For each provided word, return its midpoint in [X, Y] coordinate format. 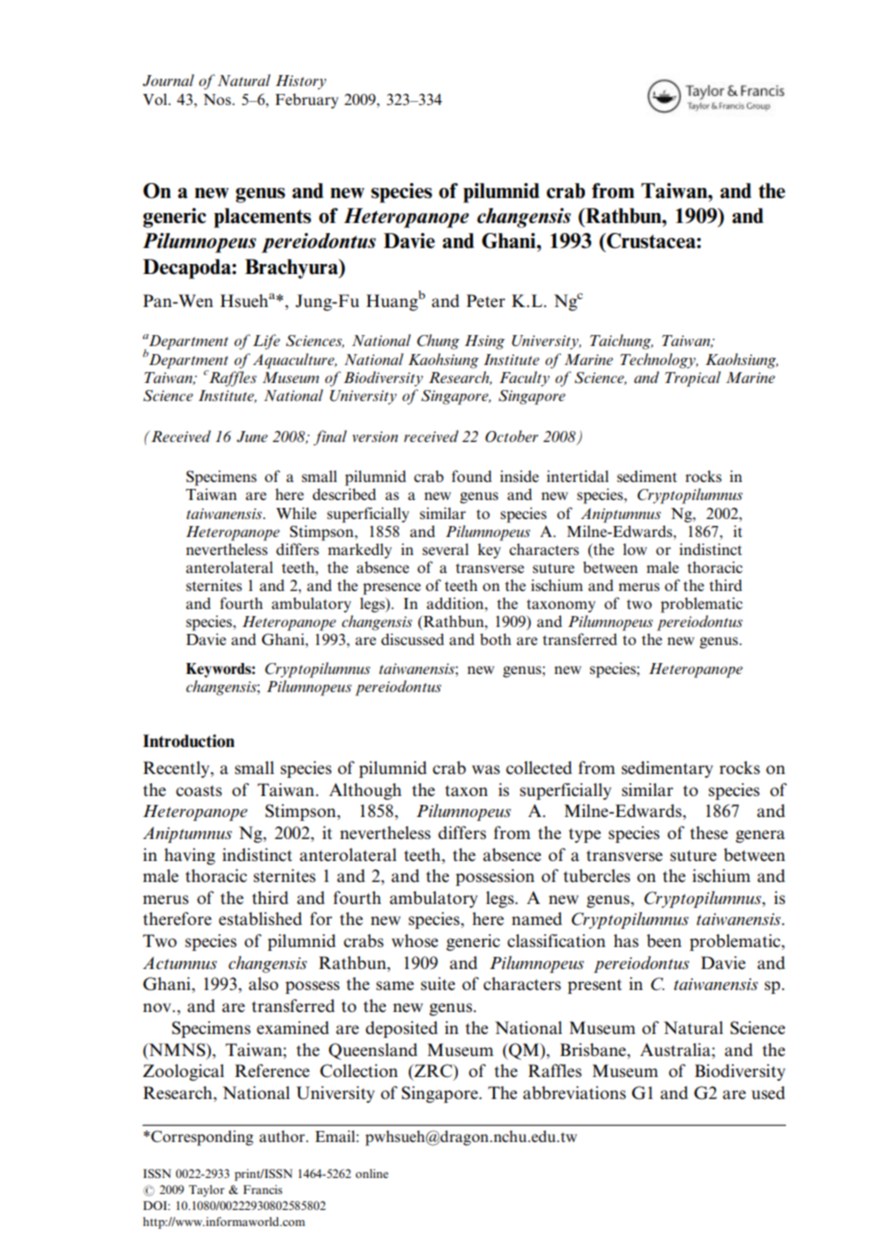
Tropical [693, 379]
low [635, 549]
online [372, 1173]
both [495, 639]
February [307, 101]
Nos [218, 99]
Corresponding [201, 1138]
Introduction [189, 741]
